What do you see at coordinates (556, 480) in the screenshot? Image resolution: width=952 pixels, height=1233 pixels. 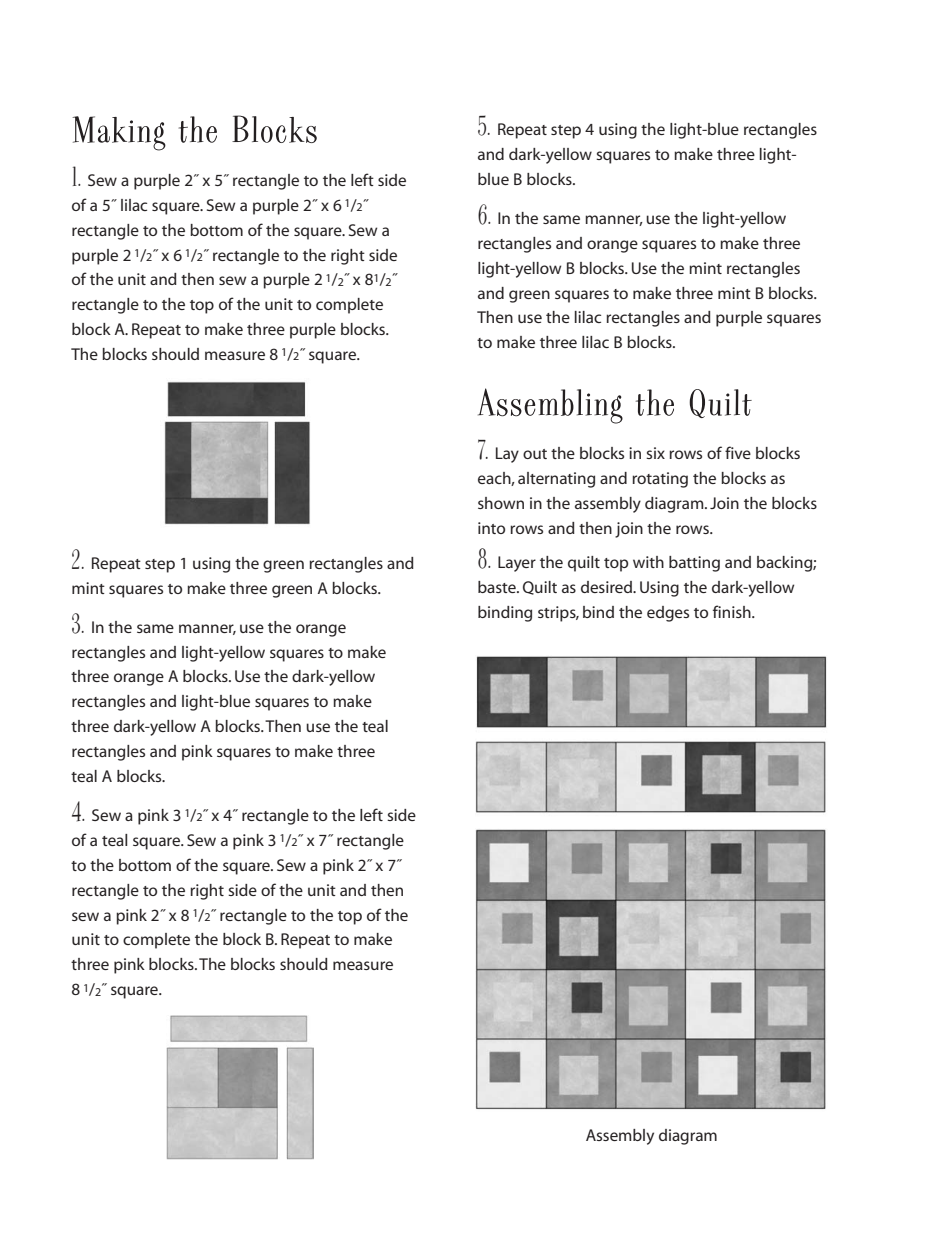 I see `alternating` at bounding box center [556, 480].
